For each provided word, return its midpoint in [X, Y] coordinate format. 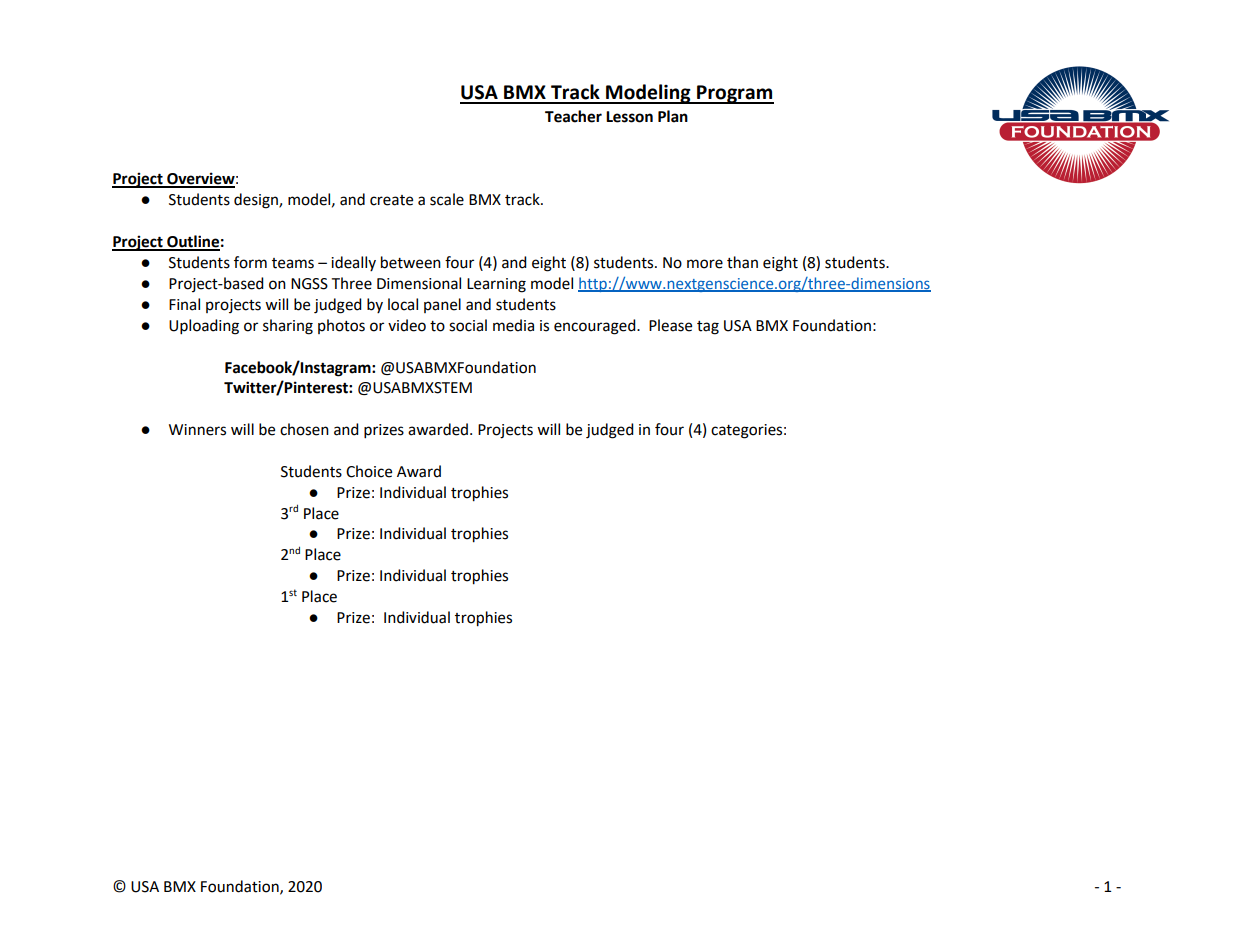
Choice [369, 471]
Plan [673, 116]
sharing [288, 327]
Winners [197, 430]
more [705, 264]
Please [670, 325]
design [257, 201]
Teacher [573, 116]
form [250, 262]
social [468, 325]
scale [447, 199]
